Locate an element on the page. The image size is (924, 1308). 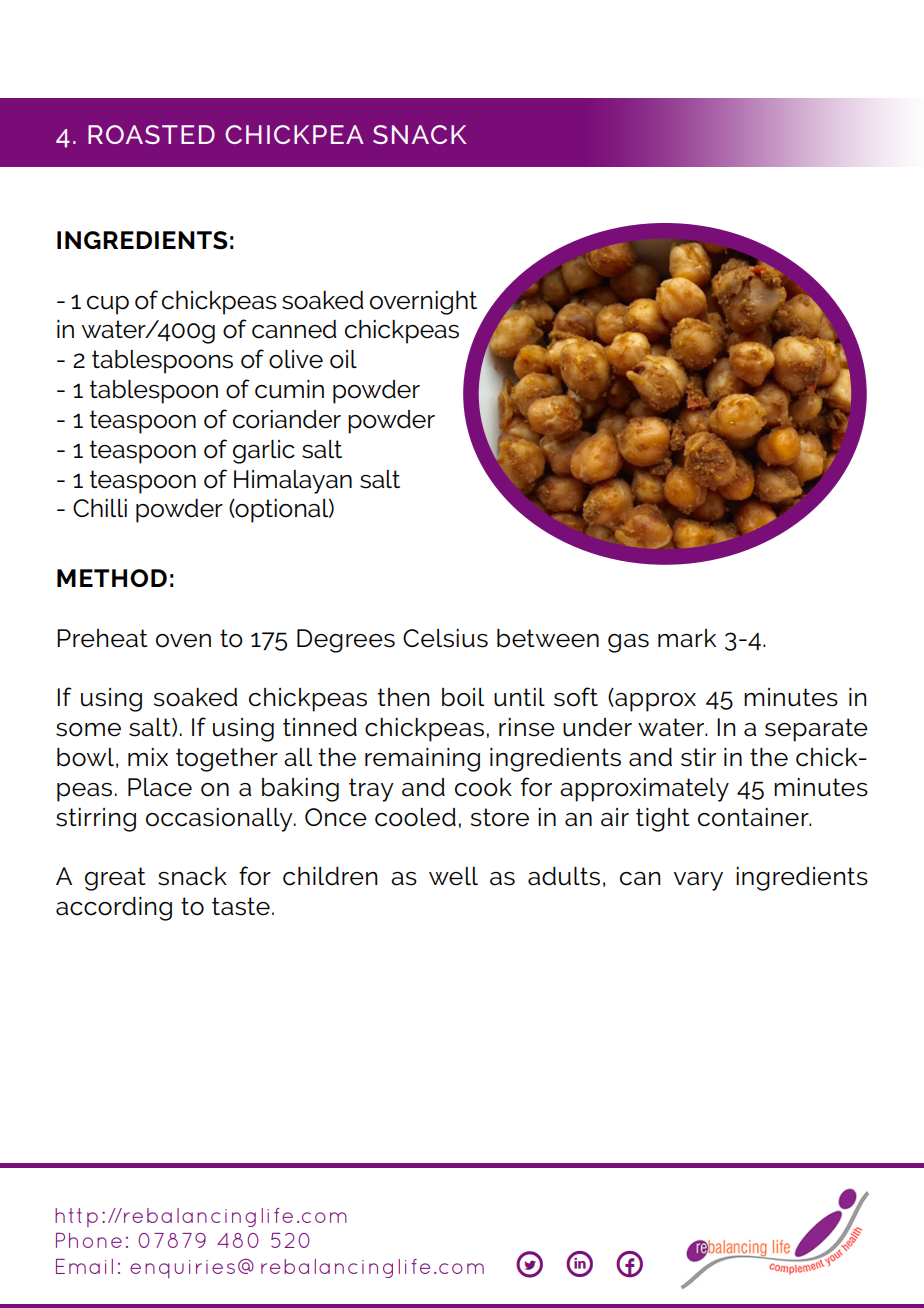
great is located at coordinates (115, 879).
